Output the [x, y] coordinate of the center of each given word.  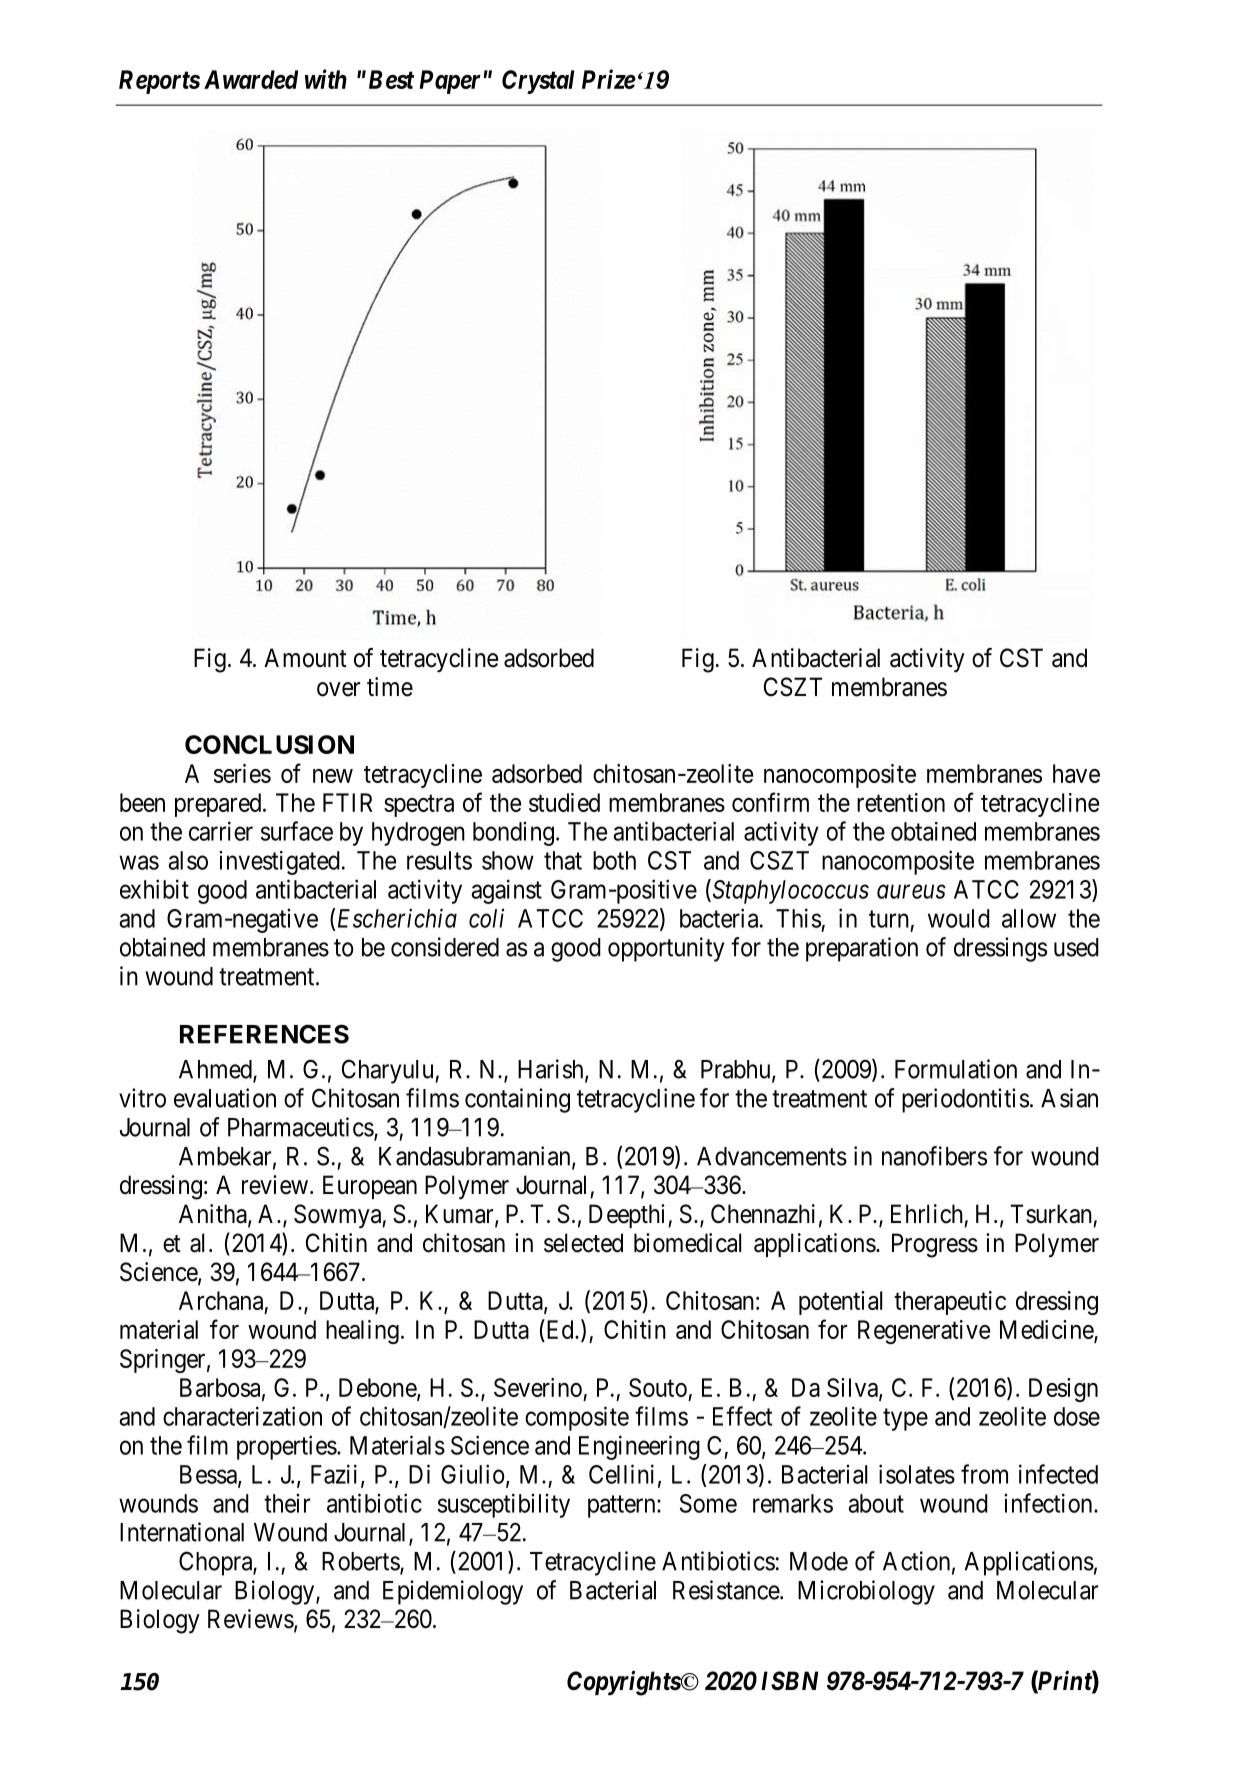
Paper [450, 82]
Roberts [361, 1562]
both [614, 860]
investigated [279, 863]
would [959, 918]
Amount [305, 658]
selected [583, 1243]
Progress [935, 1245]
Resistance [727, 1590]
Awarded [251, 79]
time [390, 687]
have [1076, 773]
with [326, 79]
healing [362, 1332]
